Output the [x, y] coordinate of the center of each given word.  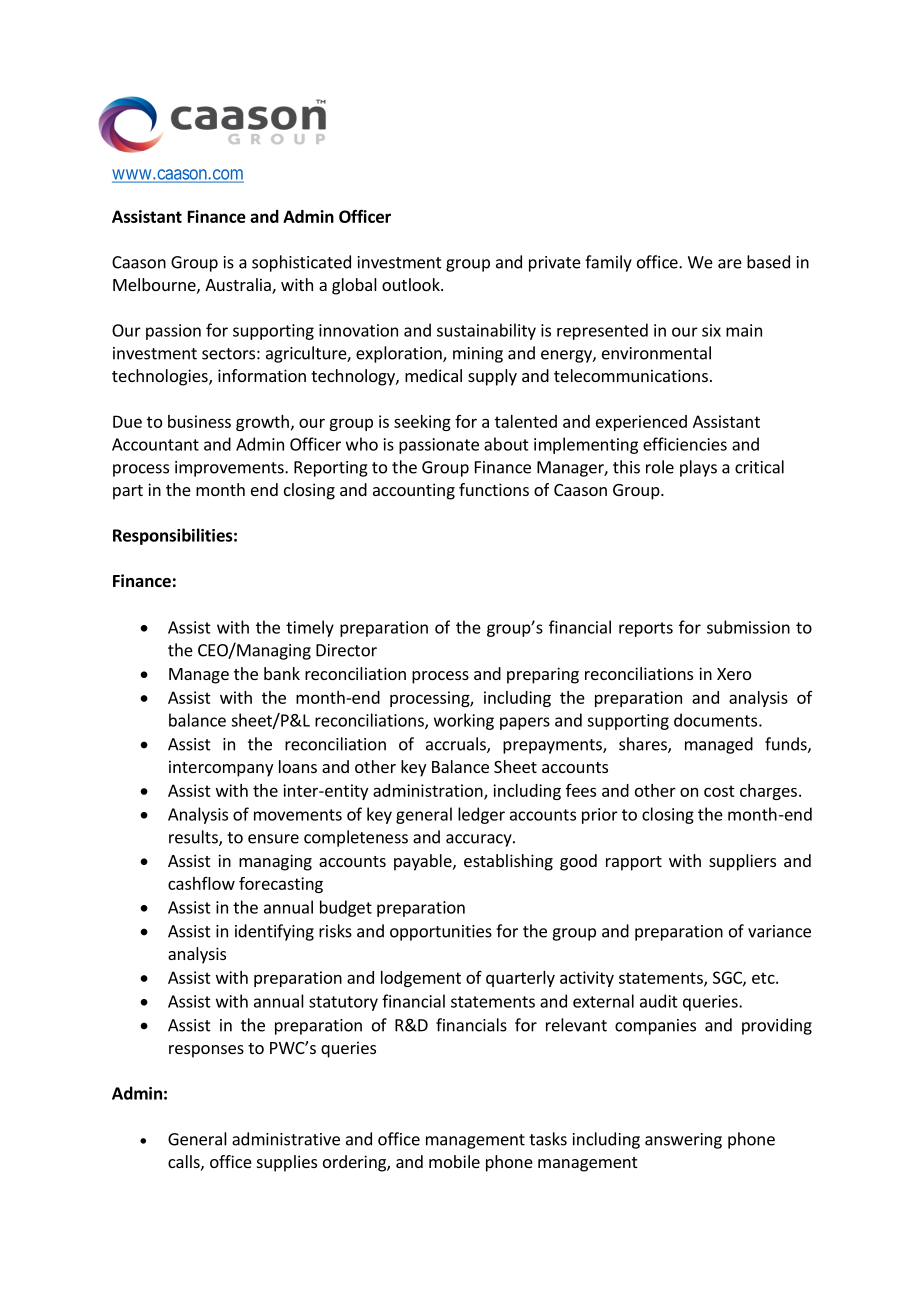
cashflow [201, 883]
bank [282, 673]
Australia [239, 286]
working [464, 721]
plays [698, 468]
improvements [230, 469]
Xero [734, 674]
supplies [287, 1163]
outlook [412, 284]
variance [779, 931]
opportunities [441, 933]
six [711, 330]
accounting [414, 491]
